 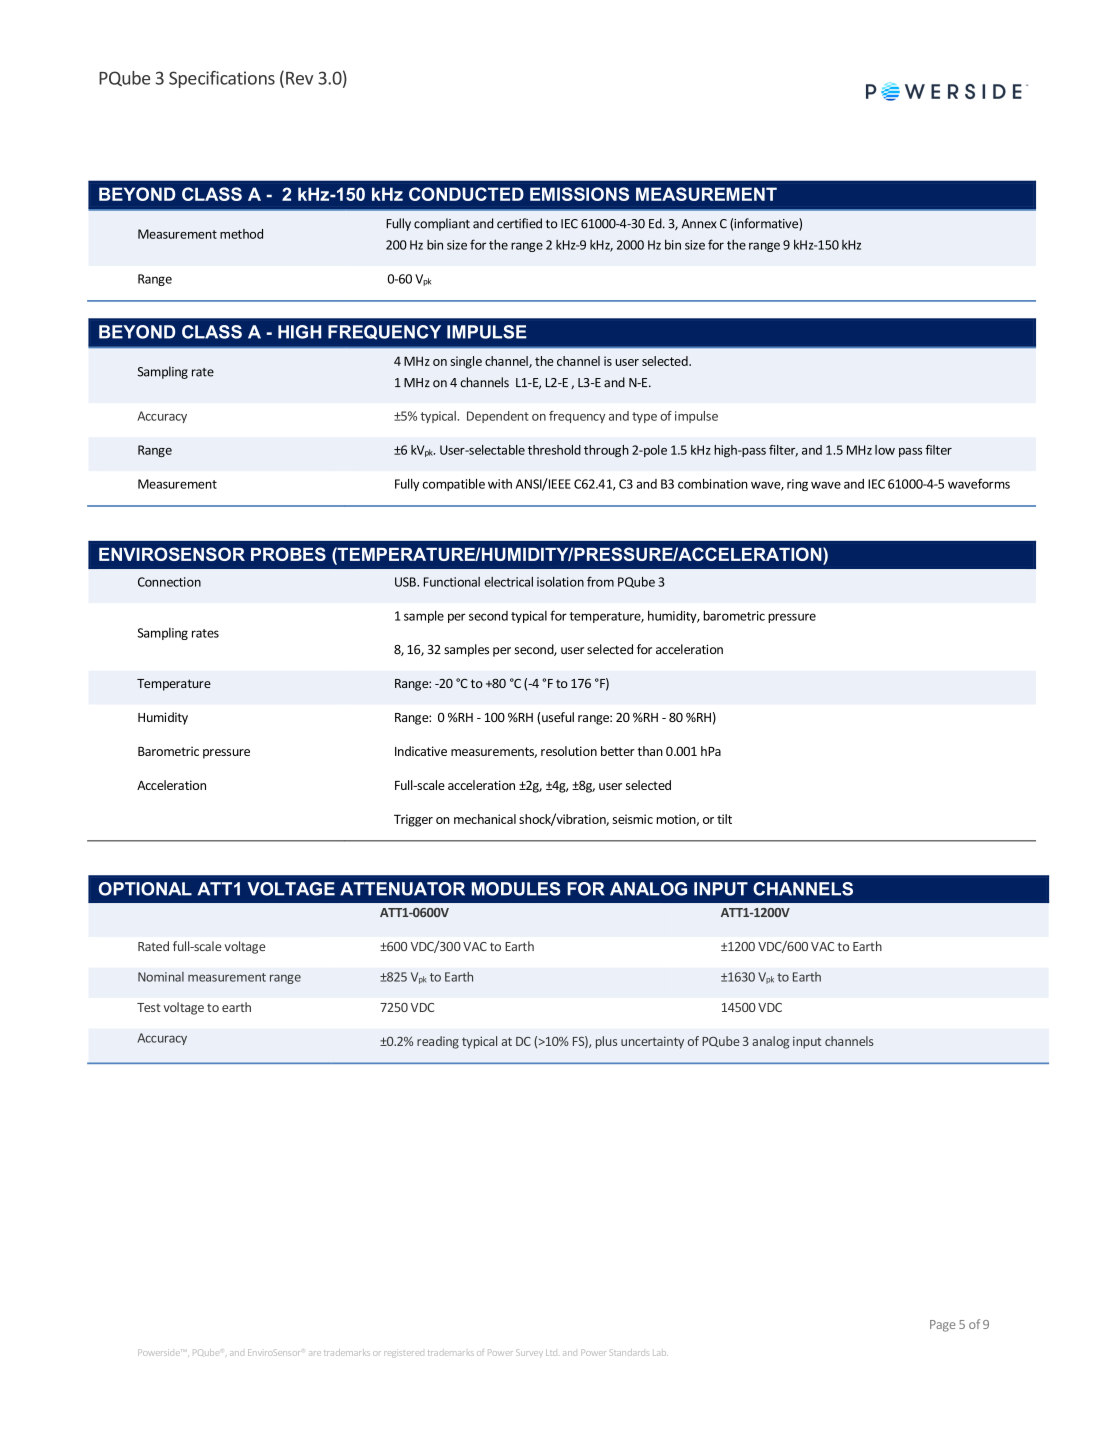 I want to click on method, so click(x=241, y=234).
